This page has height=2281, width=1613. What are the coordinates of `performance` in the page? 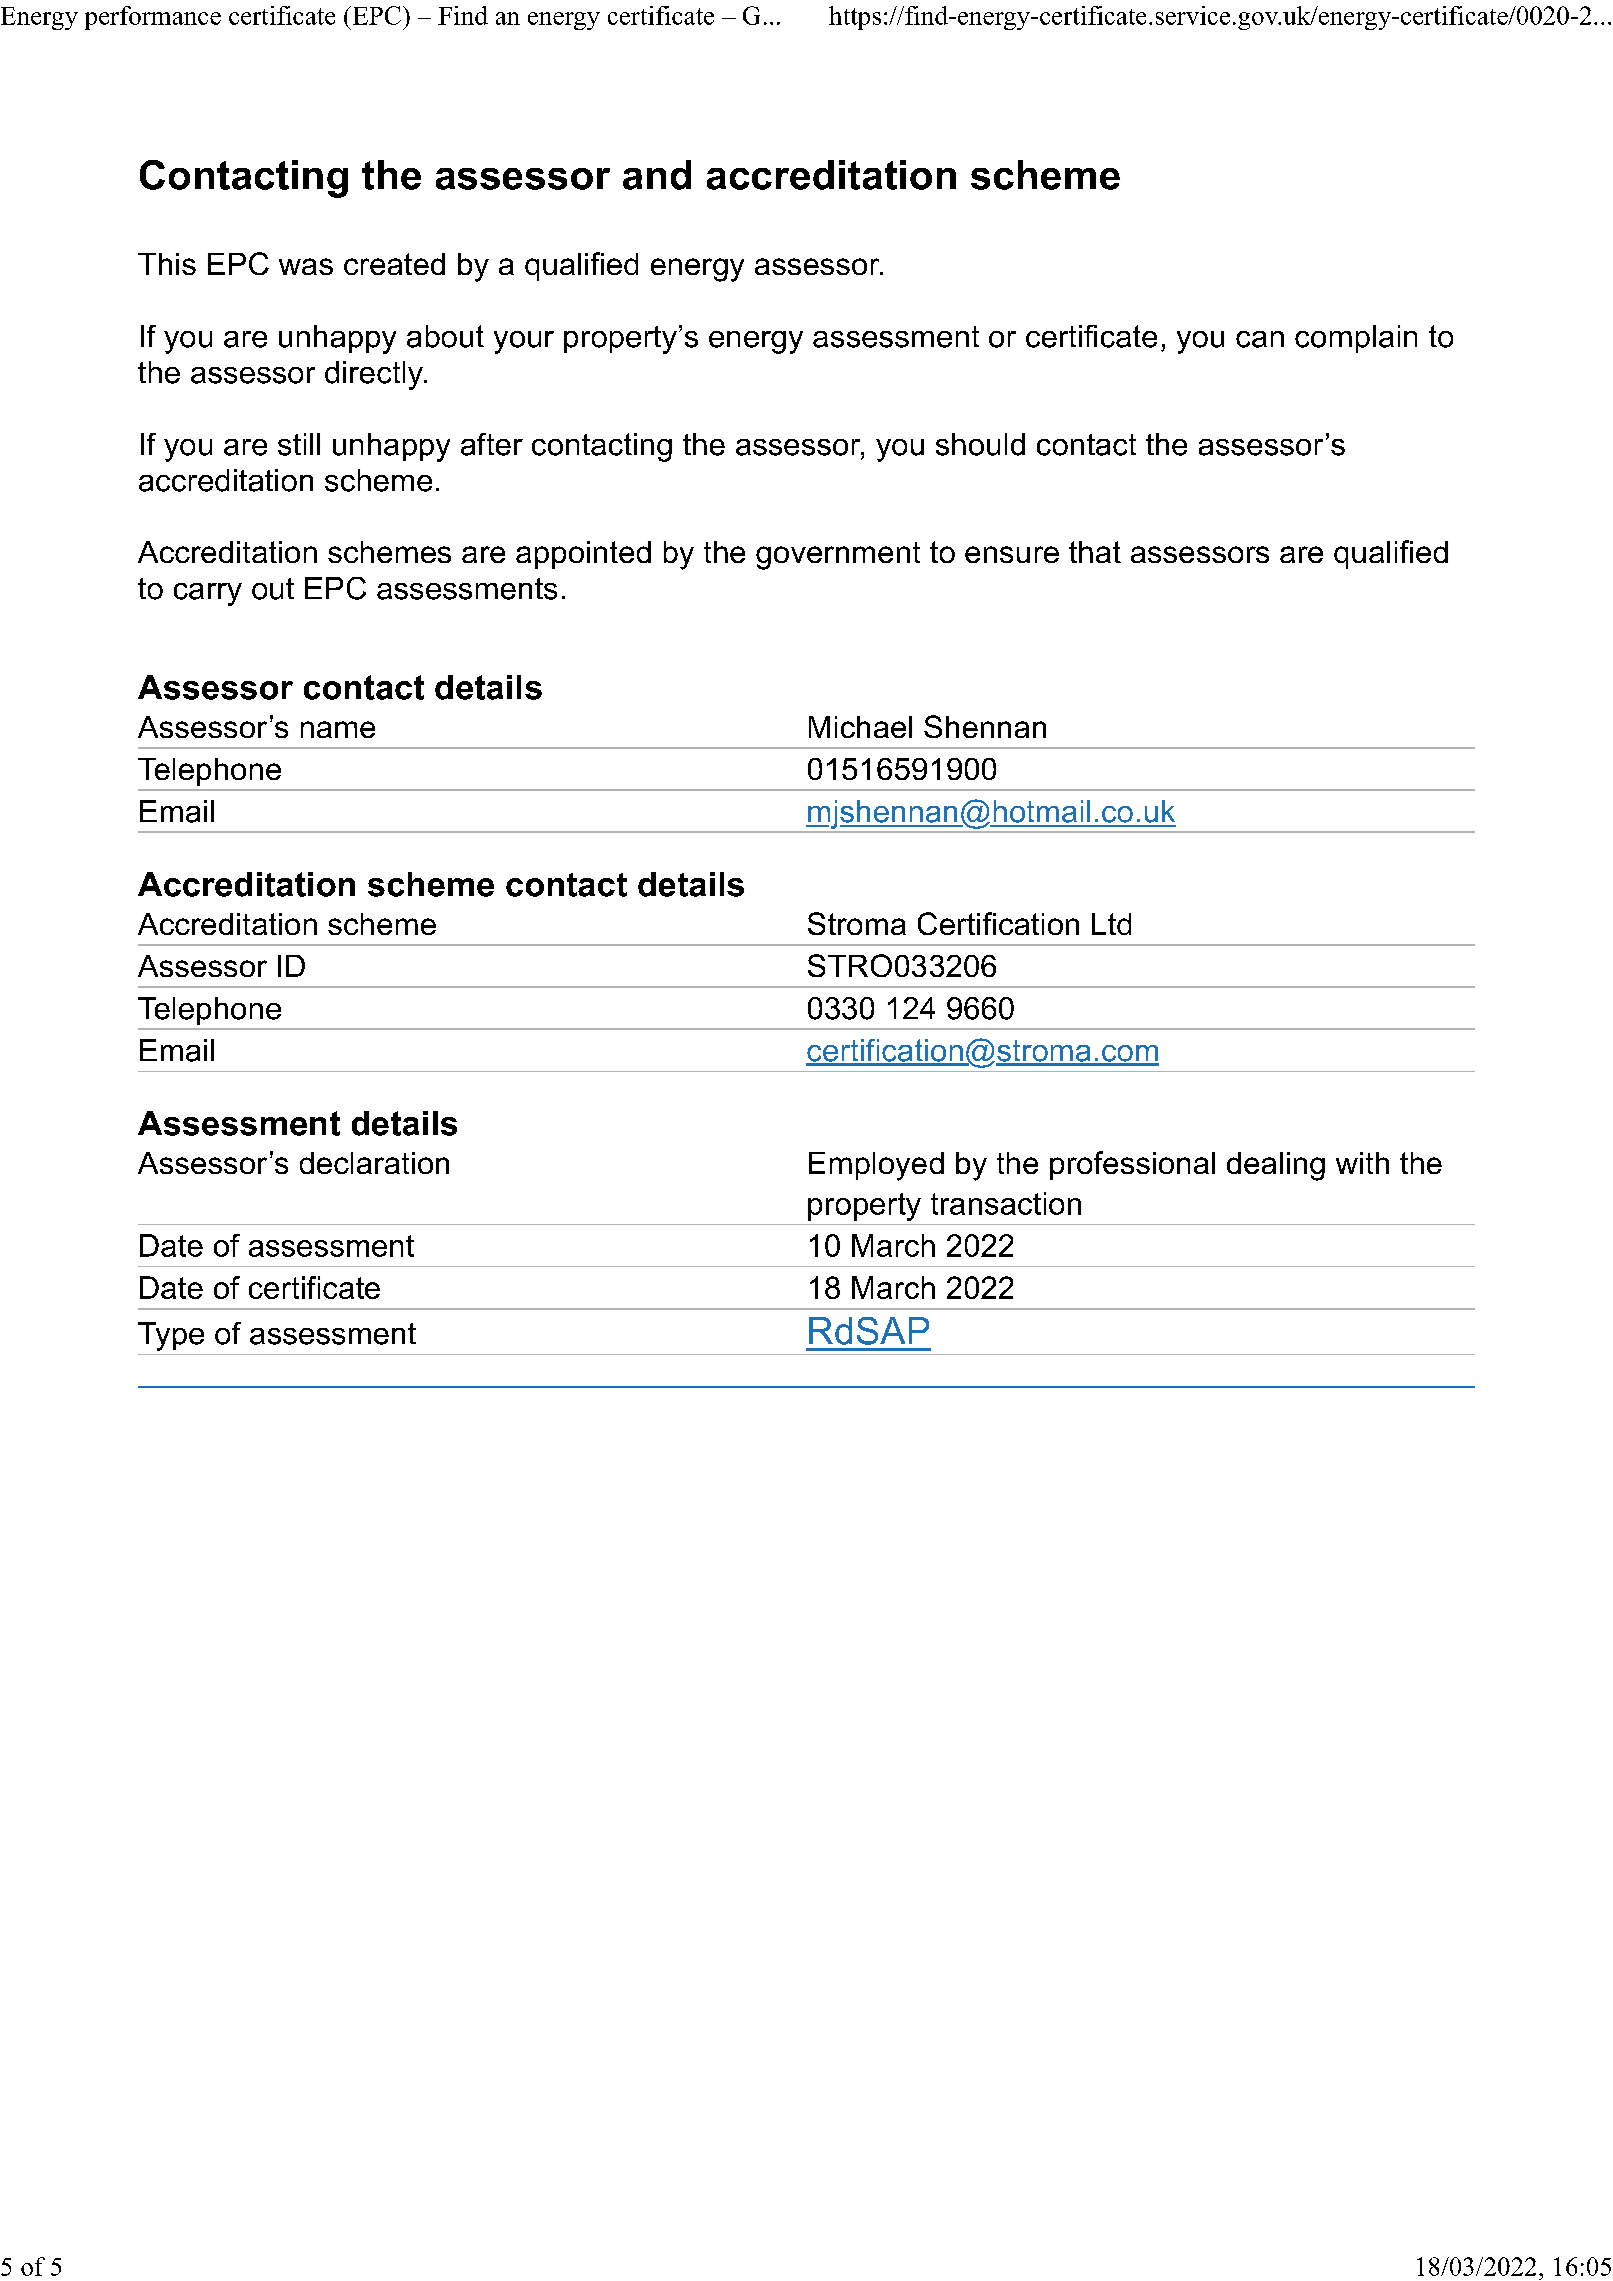 It's located at (153, 18).
